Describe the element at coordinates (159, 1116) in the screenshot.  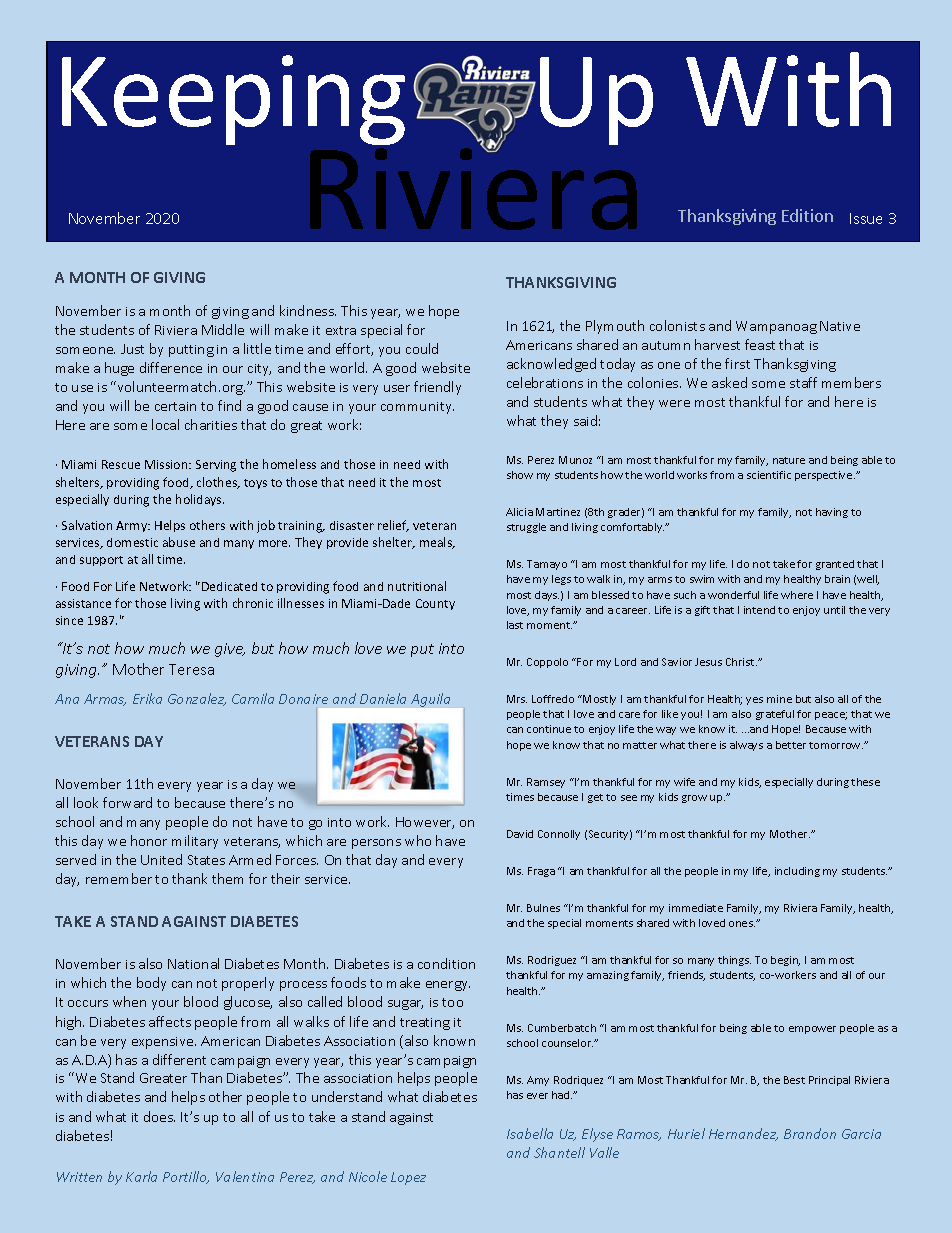
I see `does` at that location.
